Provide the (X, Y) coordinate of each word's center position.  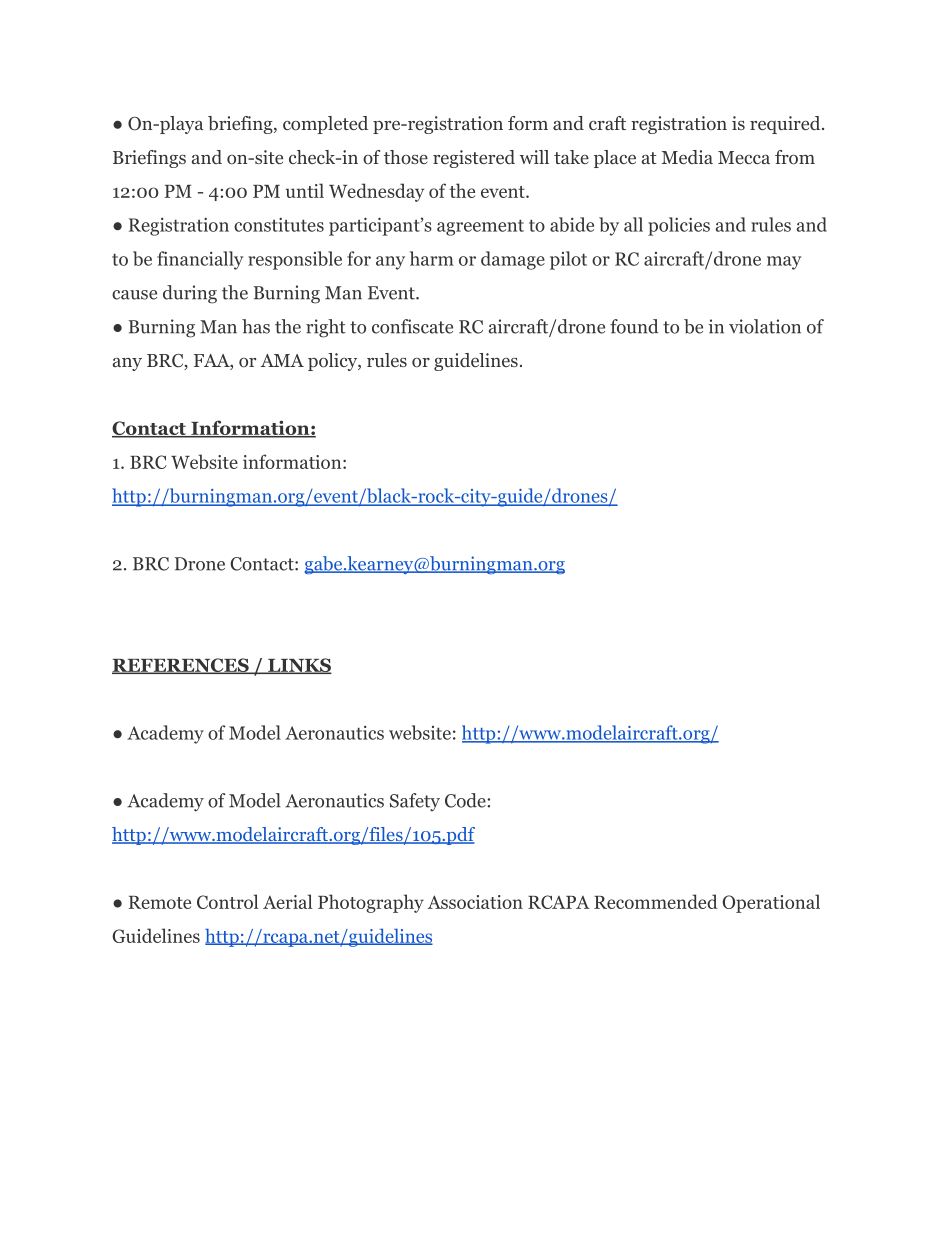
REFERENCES (181, 666)
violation (765, 326)
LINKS (299, 666)
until (305, 190)
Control (227, 901)
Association (475, 902)
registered (474, 159)
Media (687, 157)
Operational (771, 903)
